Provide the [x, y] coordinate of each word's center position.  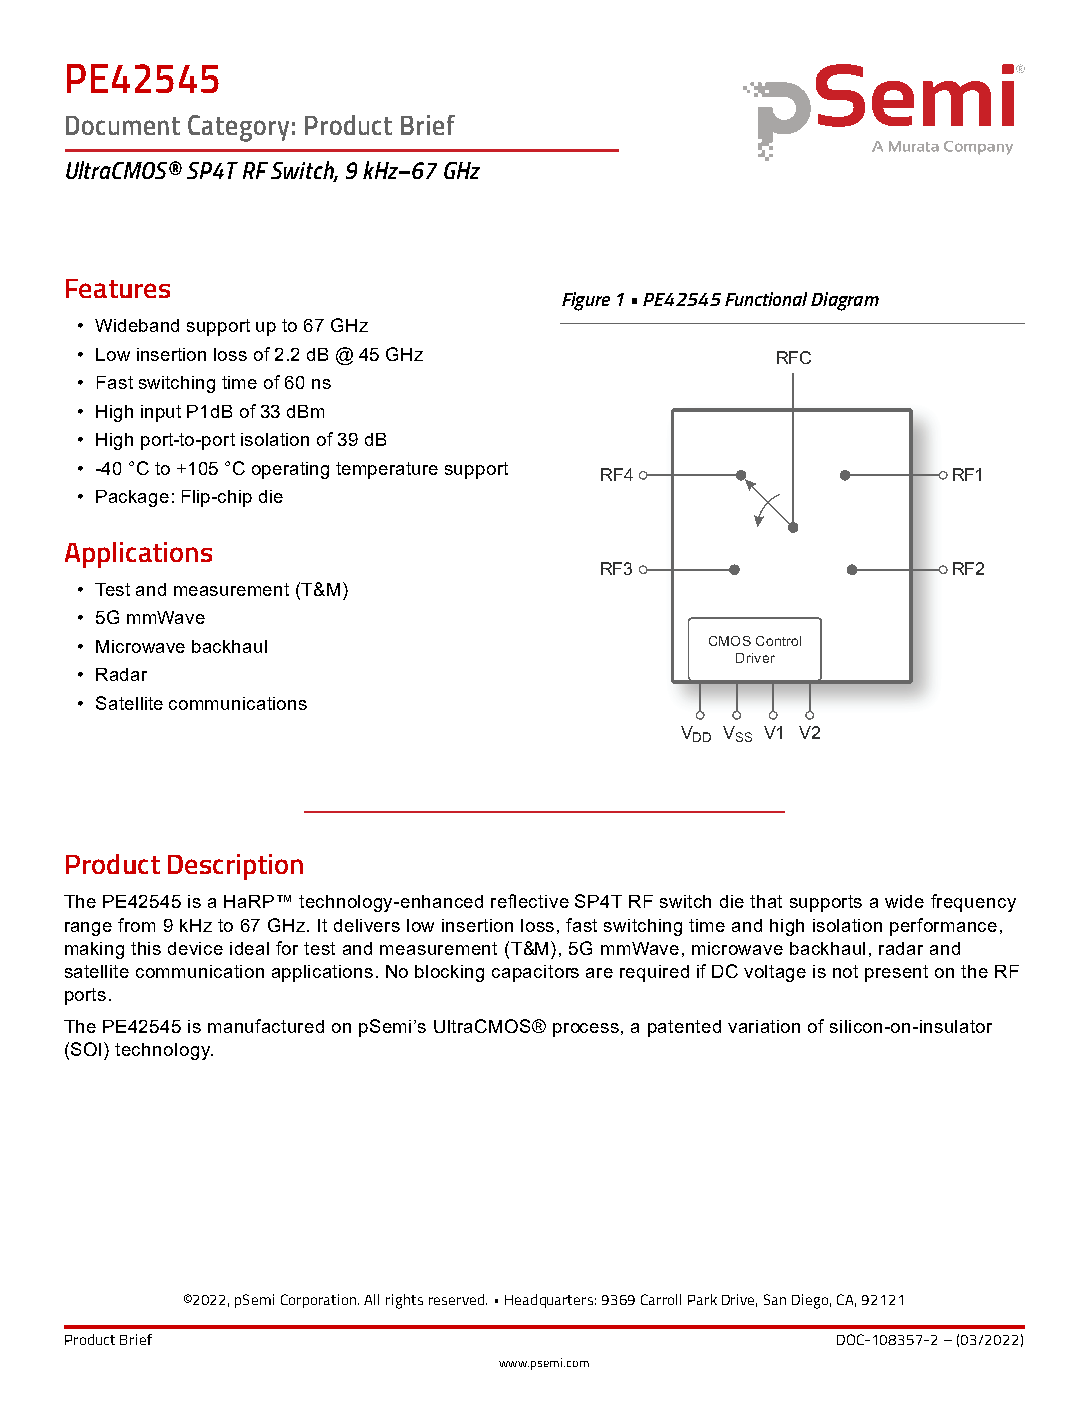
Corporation [320, 1301]
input [161, 413]
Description [235, 867]
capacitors [535, 973]
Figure [586, 301]
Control [778, 641]
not [845, 971]
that [766, 901]
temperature [387, 470]
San [775, 1299]
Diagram [845, 301]
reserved [458, 1299]
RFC [794, 357]
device [195, 948]
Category [238, 128]
